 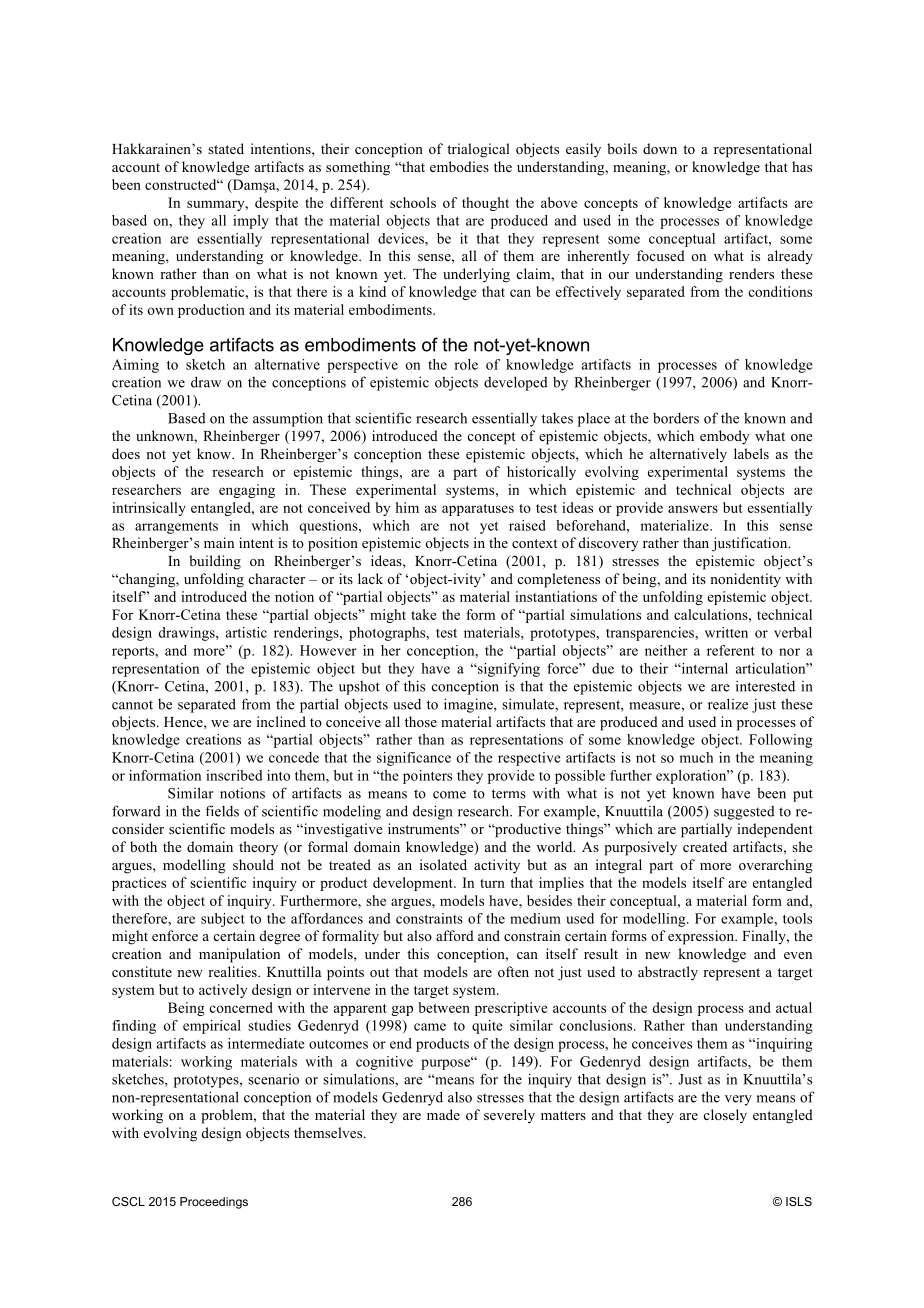 What do you see at coordinates (693, 509) in the screenshot?
I see `answers` at bounding box center [693, 509].
